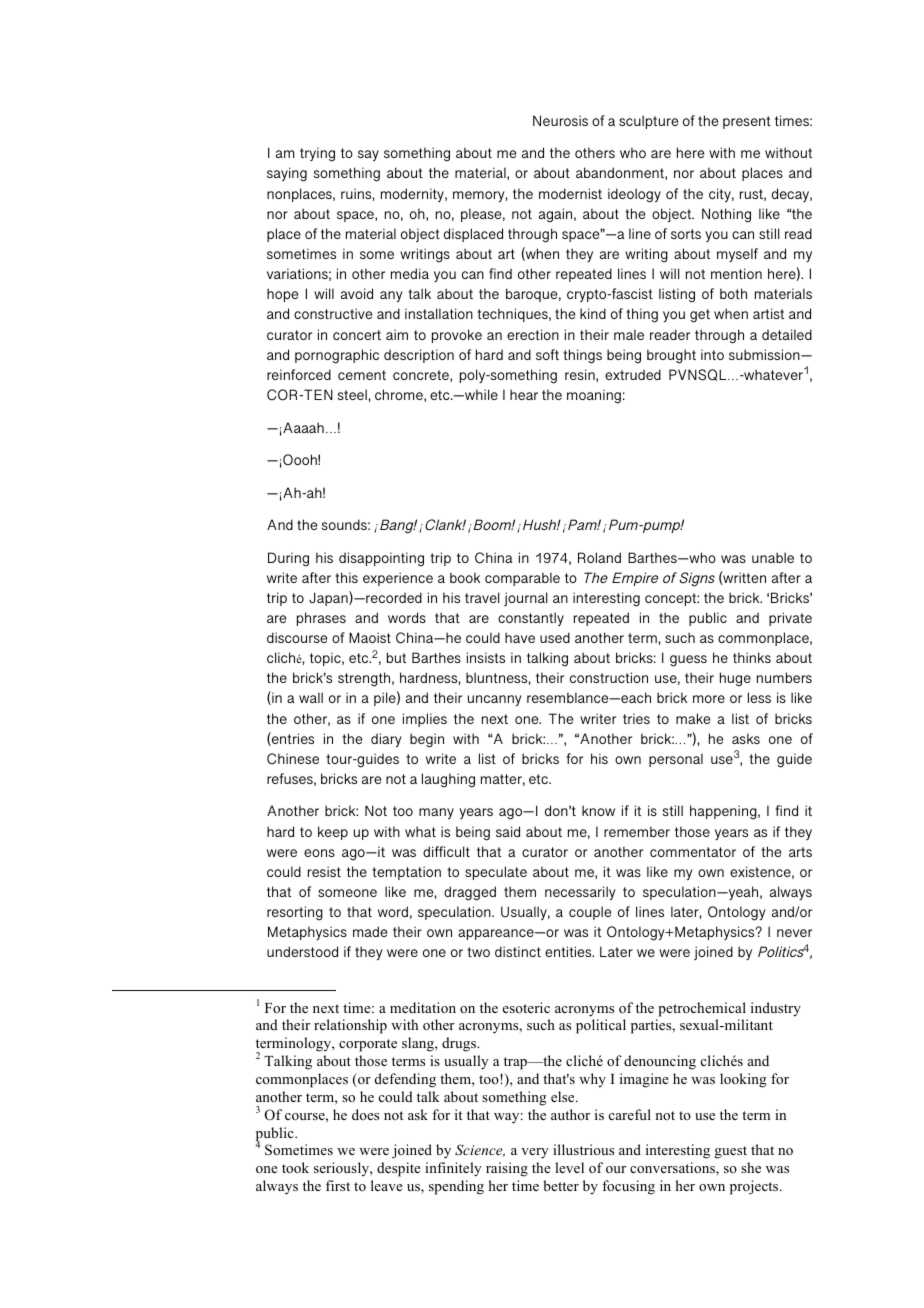 The image size is (924, 1308). I want to click on thinks, so click(752, 657).
